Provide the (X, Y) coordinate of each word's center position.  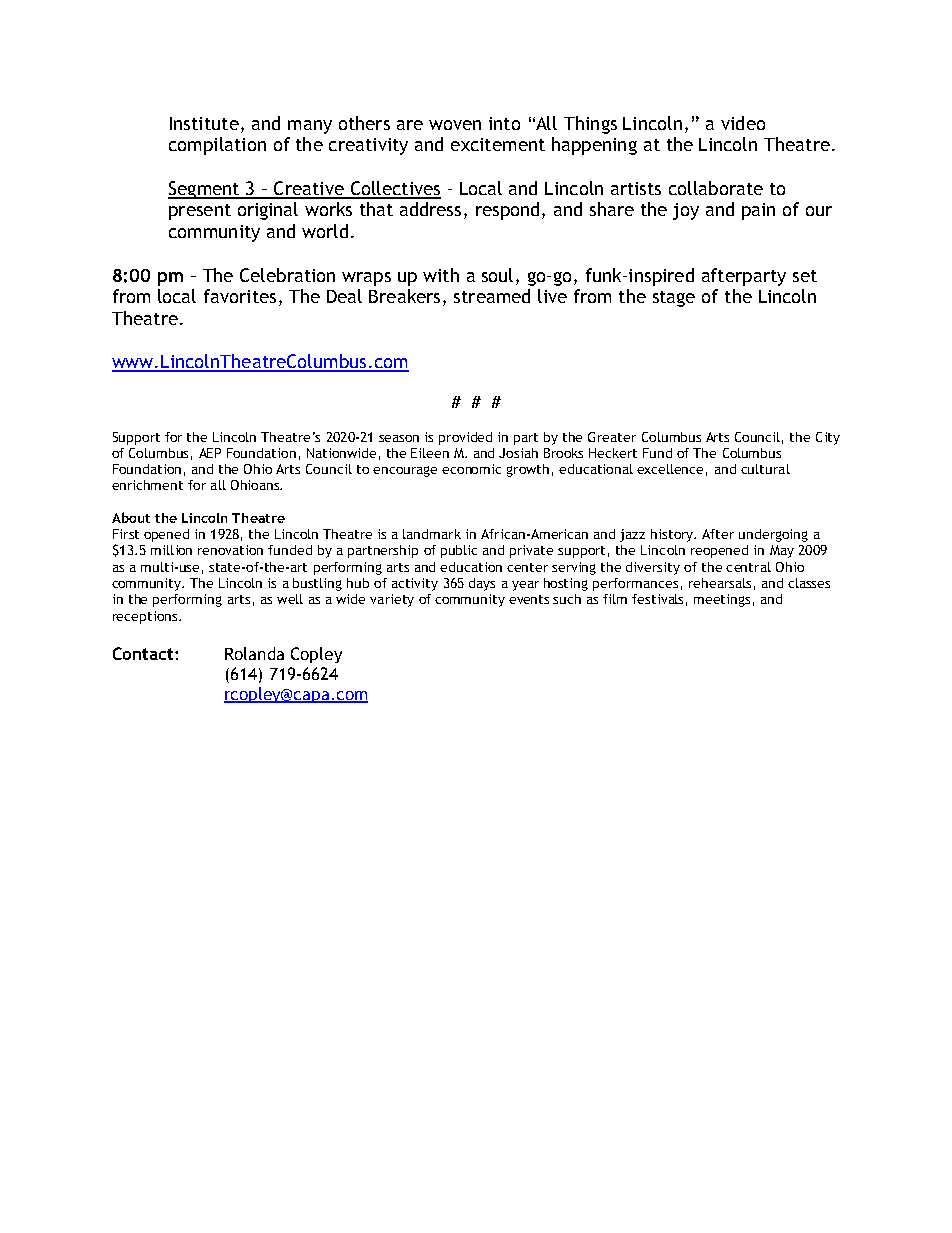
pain (758, 211)
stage (674, 299)
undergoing (773, 535)
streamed (492, 296)
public (459, 551)
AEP (210, 453)
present (200, 212)
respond (507, 211)
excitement (498, 144)
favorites (240, 296)
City (828, 438)
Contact (144, 653)
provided (465, 438)
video (743, 123)
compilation (217, 146)
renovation (230, 550)
